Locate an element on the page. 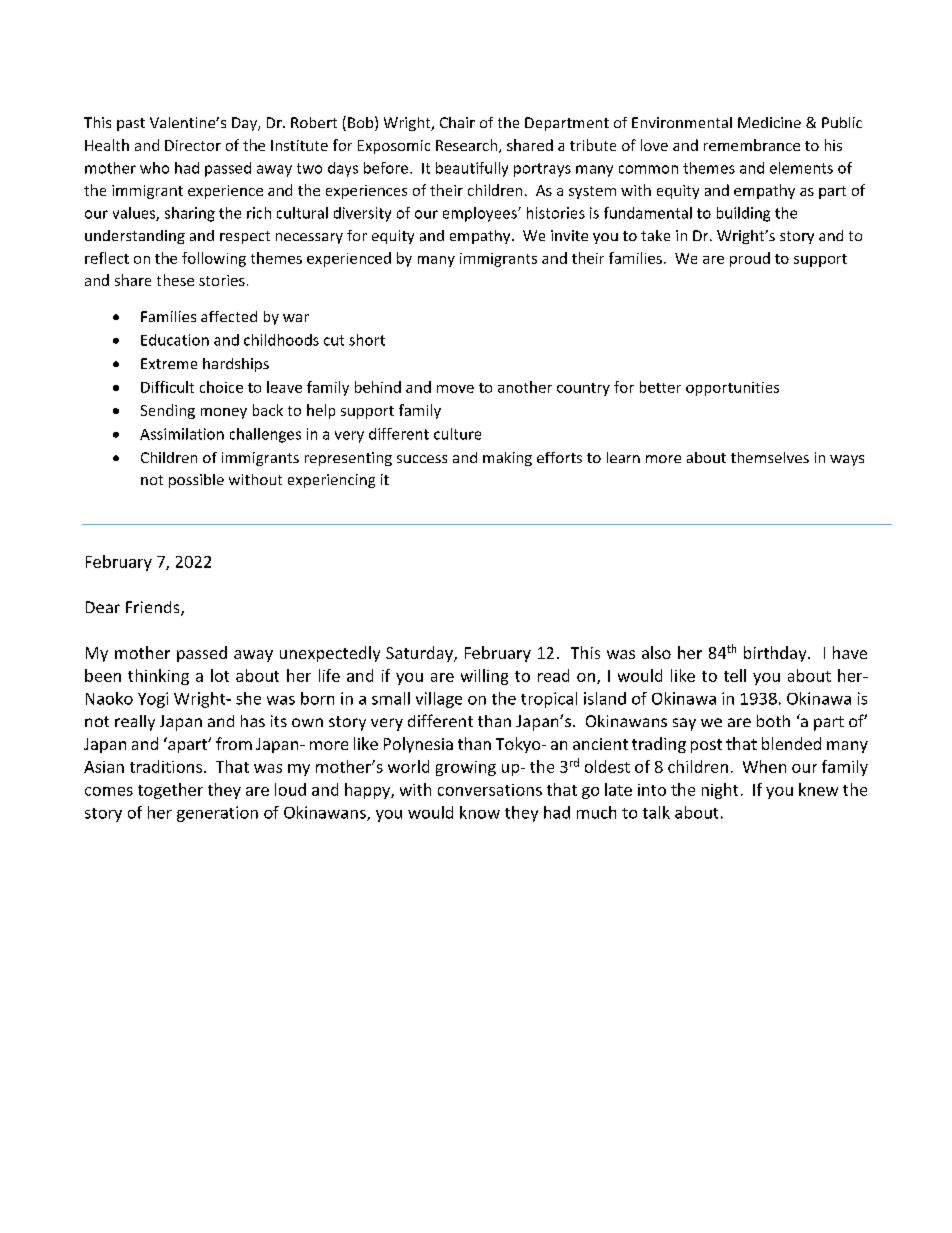 This page has height=1233, width=952. together is located at coordinates (170, 791).
